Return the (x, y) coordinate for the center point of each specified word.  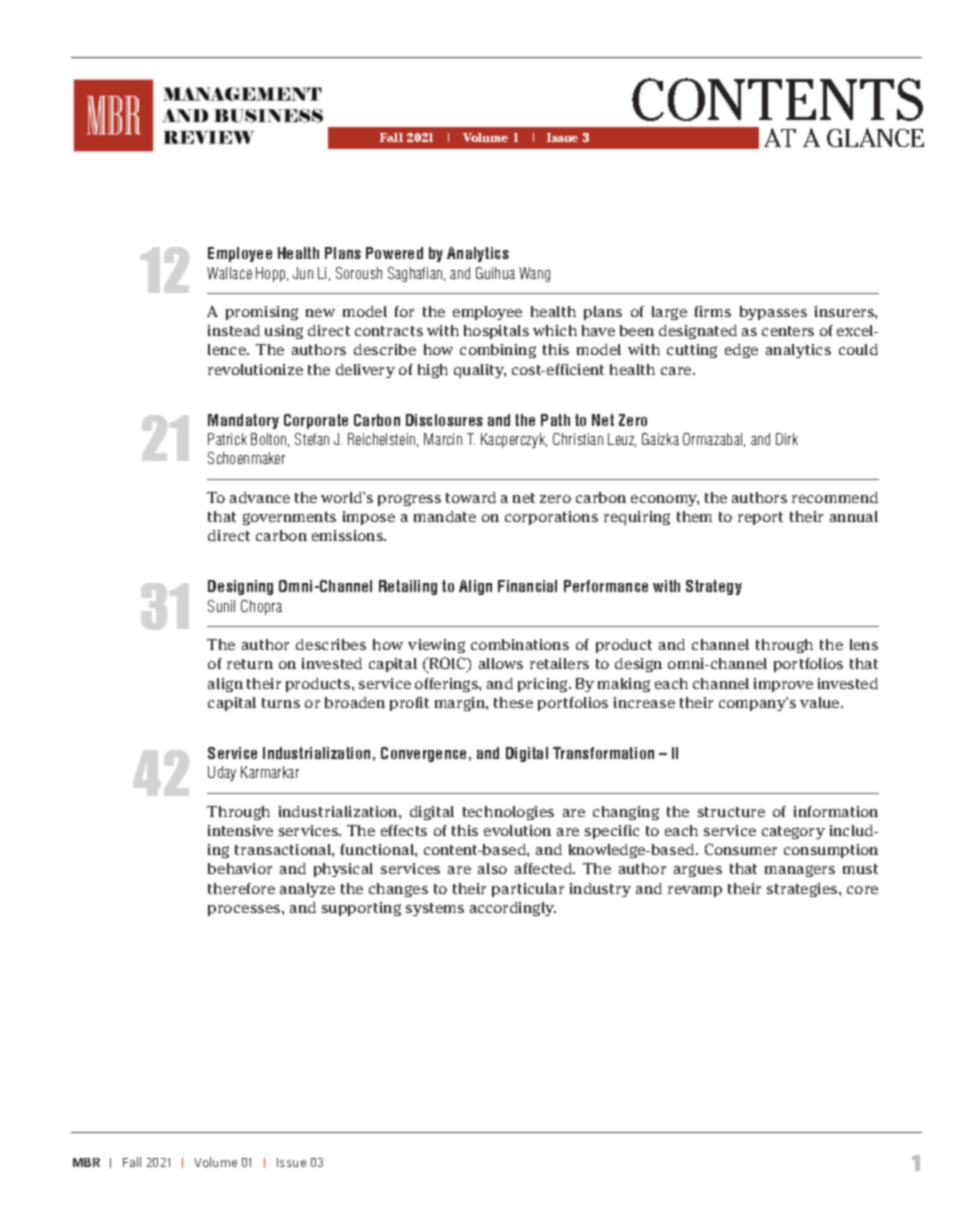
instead (234, 330)
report (760, 518)
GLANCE (875, 137)
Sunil (221, 606)
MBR (86, 1162)
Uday (222, 773)
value (821, 702)
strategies (803, 890)
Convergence (423, 754)
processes (245, 910)
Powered (394, 253)
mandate (445, 516)
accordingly (513, 909)
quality (480, 371)
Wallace (229, 273)
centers (788, 331)
